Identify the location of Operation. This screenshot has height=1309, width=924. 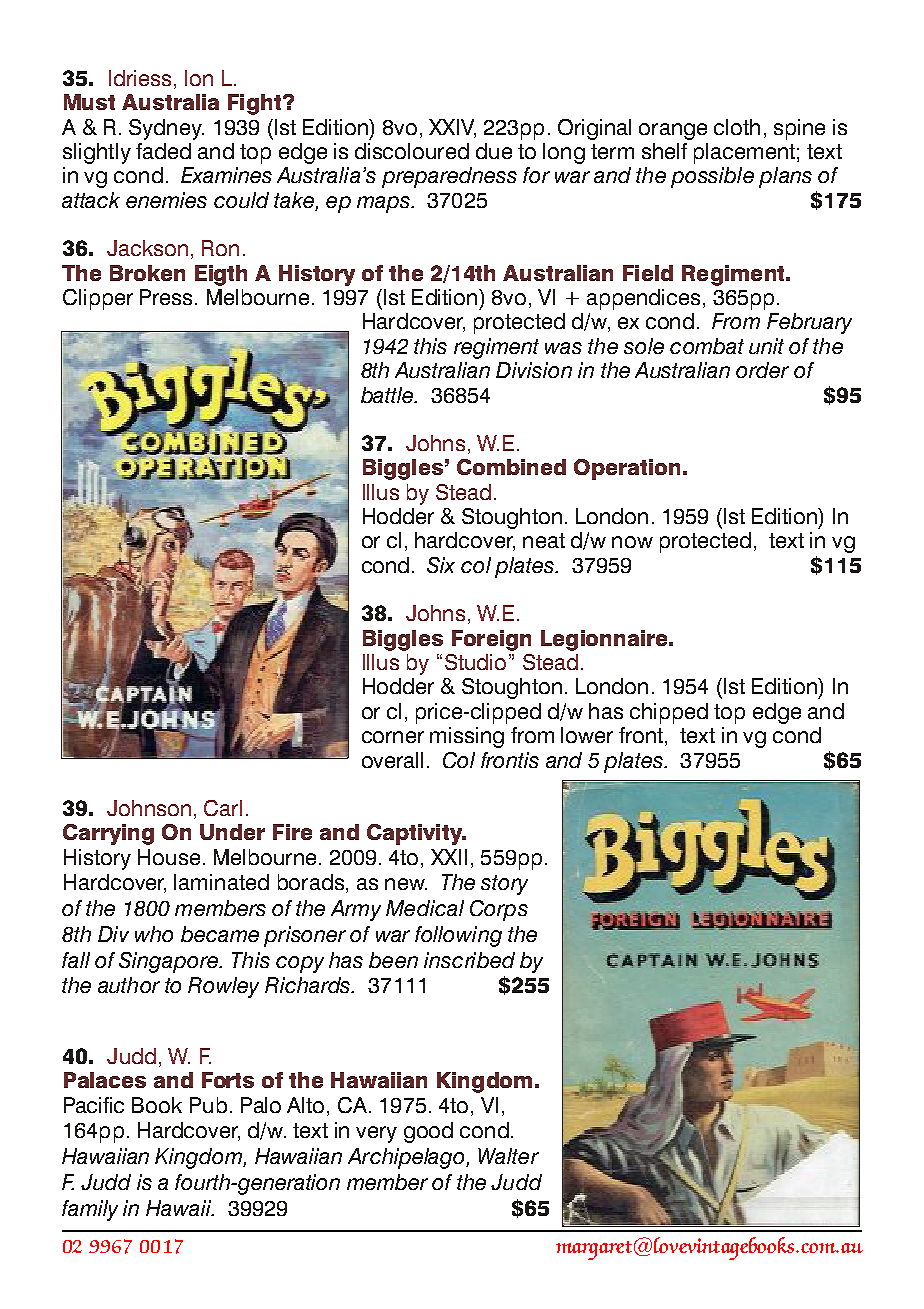
(627, 469).
